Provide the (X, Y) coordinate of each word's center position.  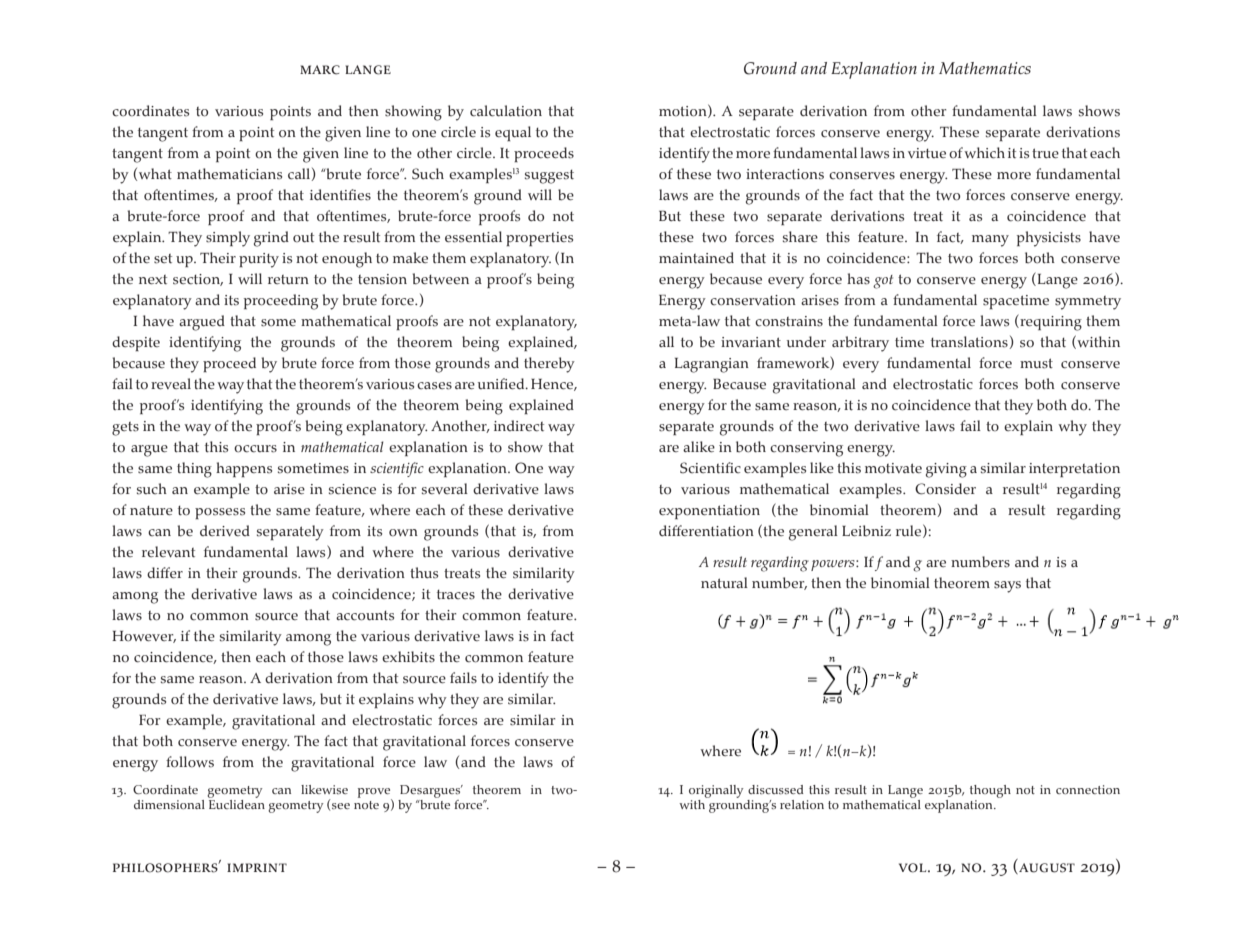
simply (228, 239)
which (984, 153)
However (144, 637)
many (990, 241)
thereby (549, 365)
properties (539, 239)
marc (320, 70)
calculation (506, 111)
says (1007, 587)
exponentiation (709, 512)
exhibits (408, 657)
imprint (257, 867)
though (990, 791)
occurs (255, 449)
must (1036, 363)
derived (225, 530)
